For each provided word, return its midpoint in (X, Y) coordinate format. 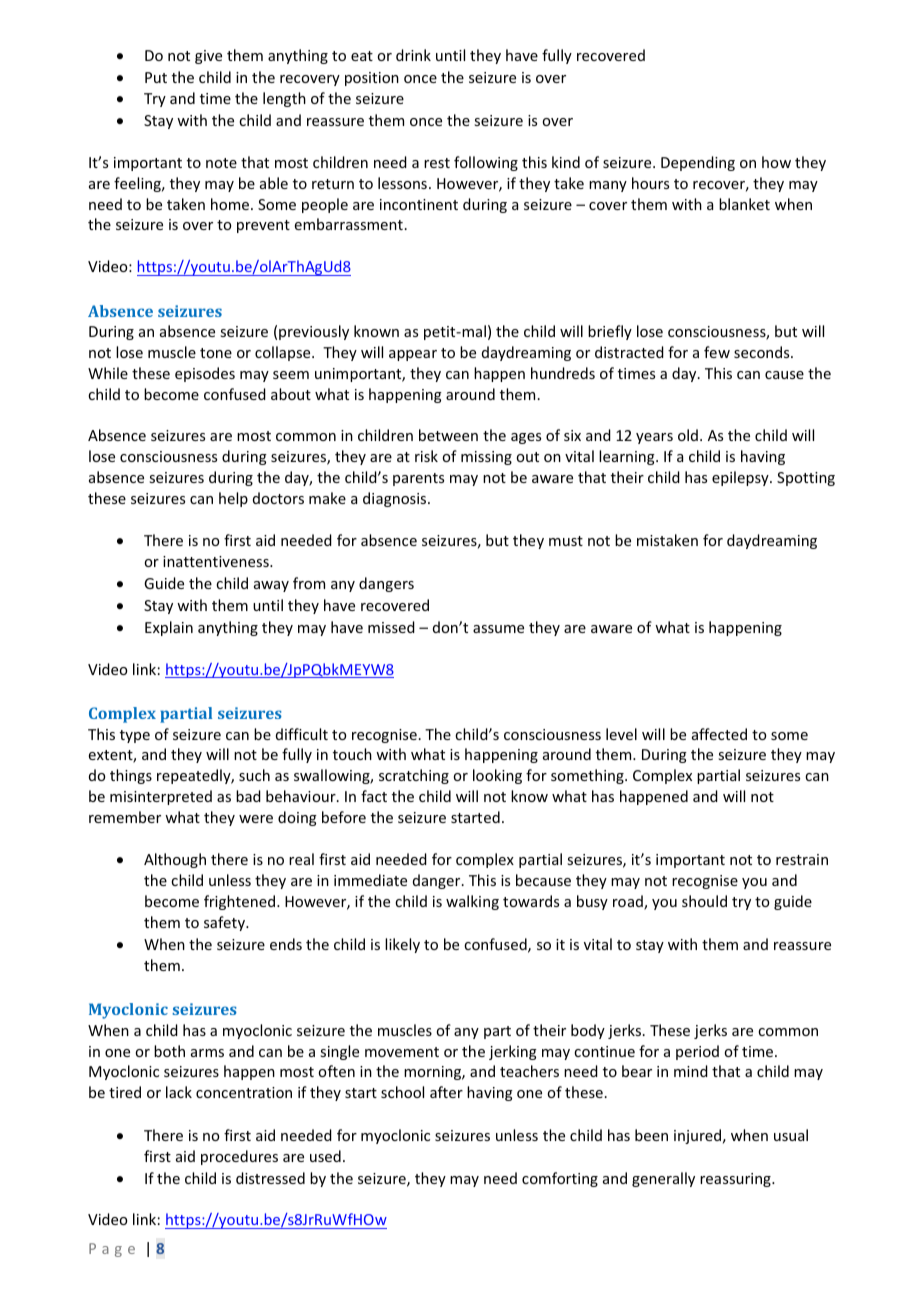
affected (719, 734)
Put (156, 77)
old (688, 435)
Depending (698, 163)
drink (413, 55)
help (233, 499)
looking (497, 776)
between (448, 435)
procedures (239, 1157)
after (446, 1092)
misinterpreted (161, 797)
